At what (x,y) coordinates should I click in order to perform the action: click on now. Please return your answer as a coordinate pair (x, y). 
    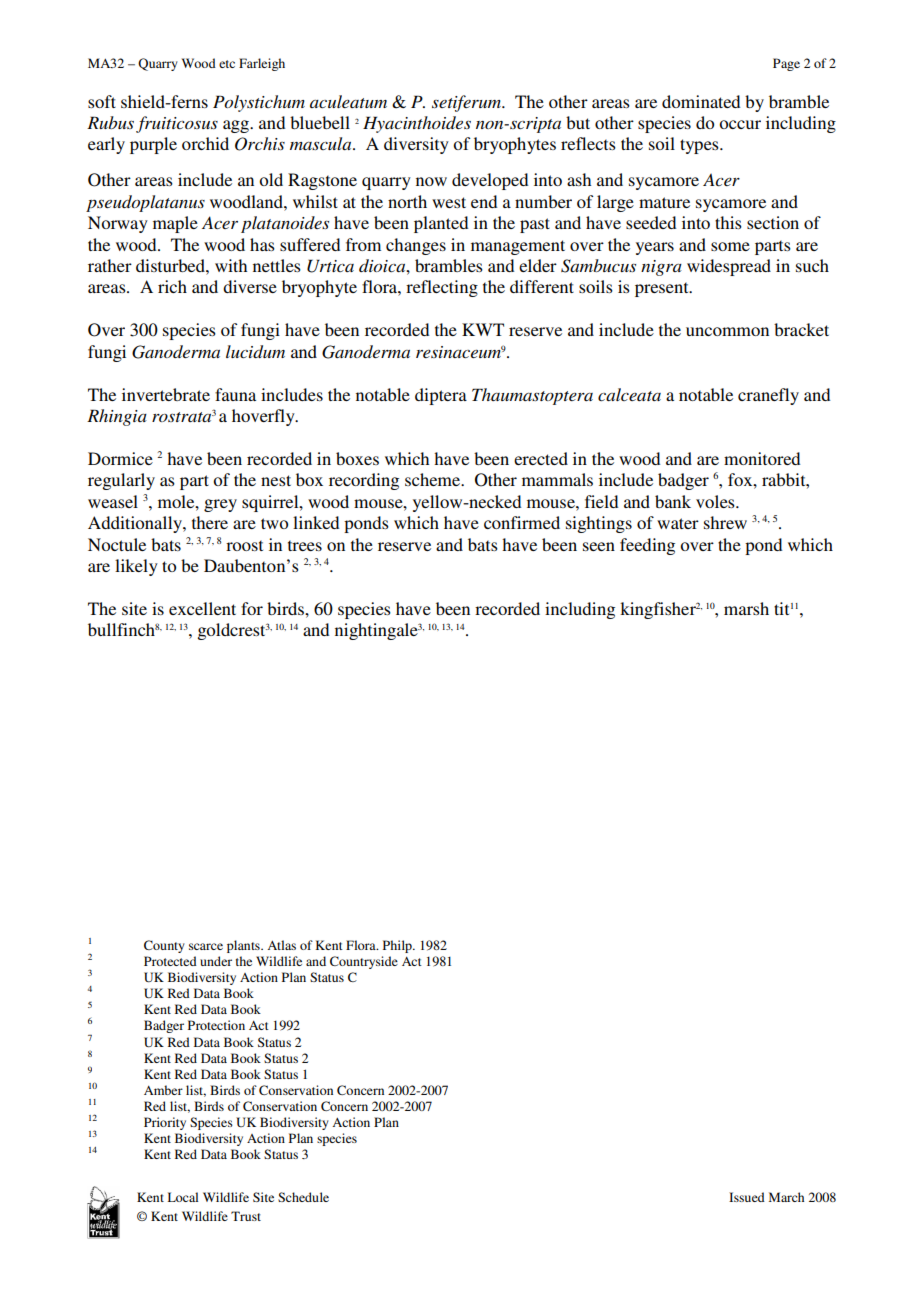
    Looking at the image, I should click on (431, 181).
